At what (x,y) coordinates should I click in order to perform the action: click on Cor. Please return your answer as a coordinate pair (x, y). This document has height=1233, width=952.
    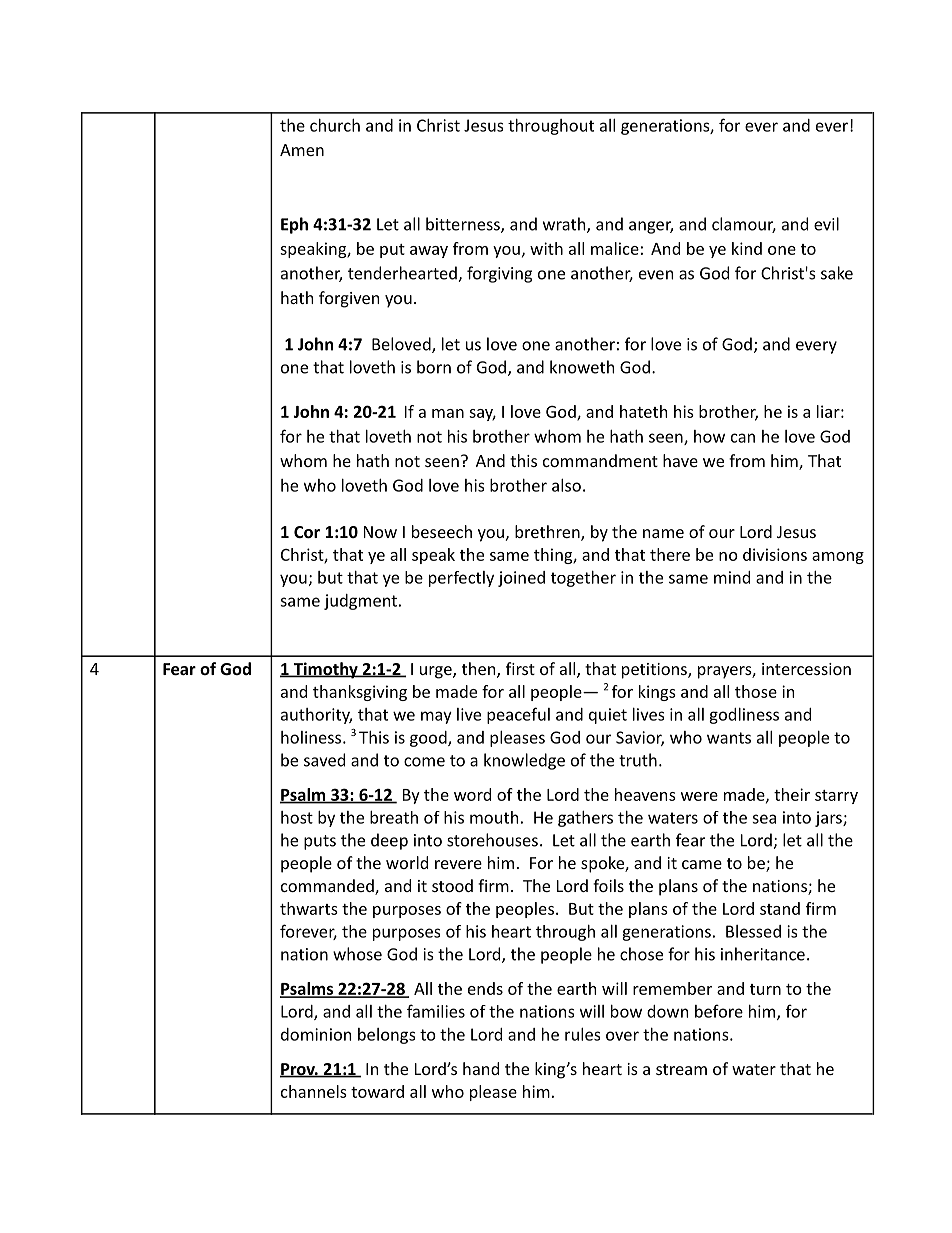
    Looking at the image, I should click on (307, 532).
